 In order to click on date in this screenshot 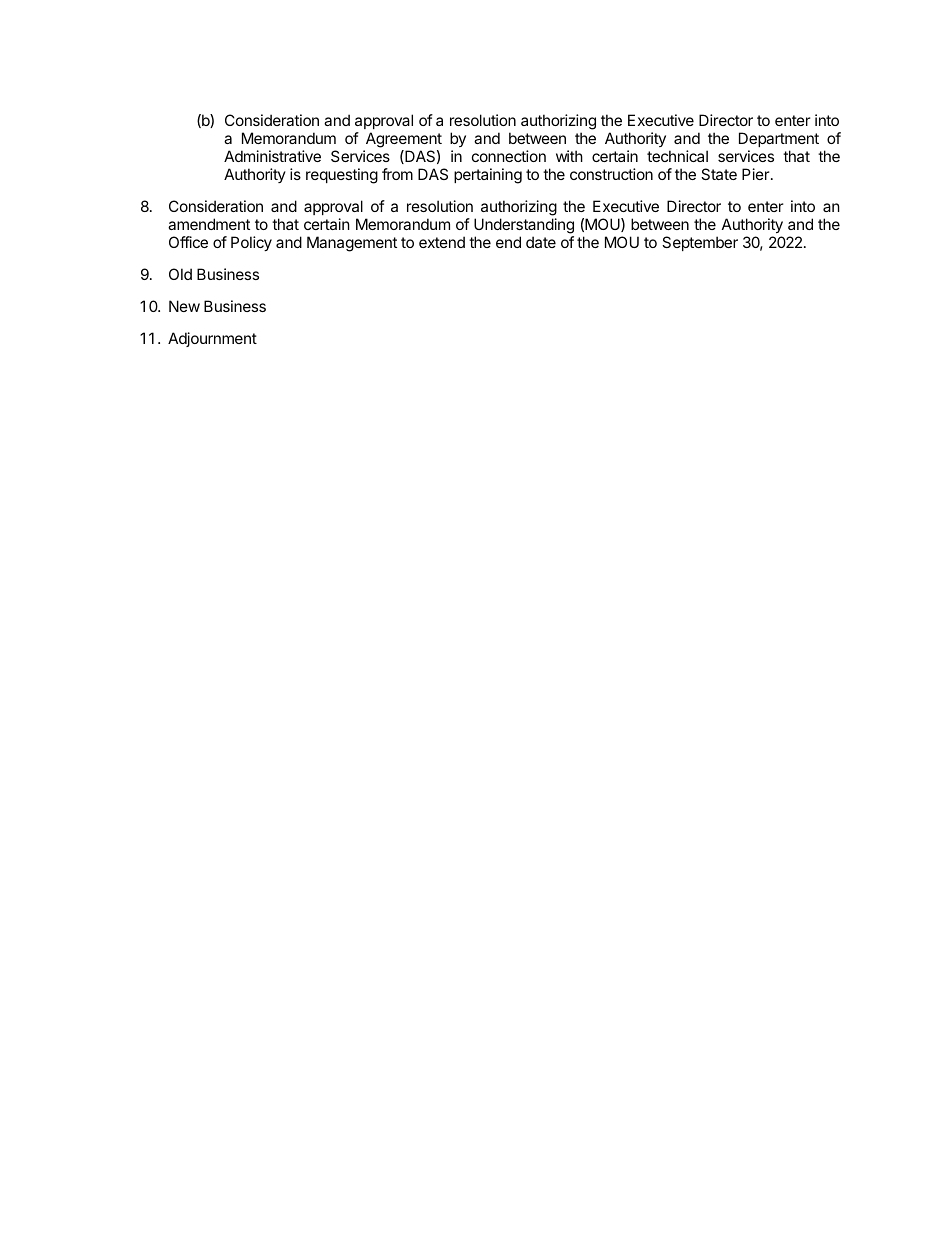, I will do `click(541, 242)`.
